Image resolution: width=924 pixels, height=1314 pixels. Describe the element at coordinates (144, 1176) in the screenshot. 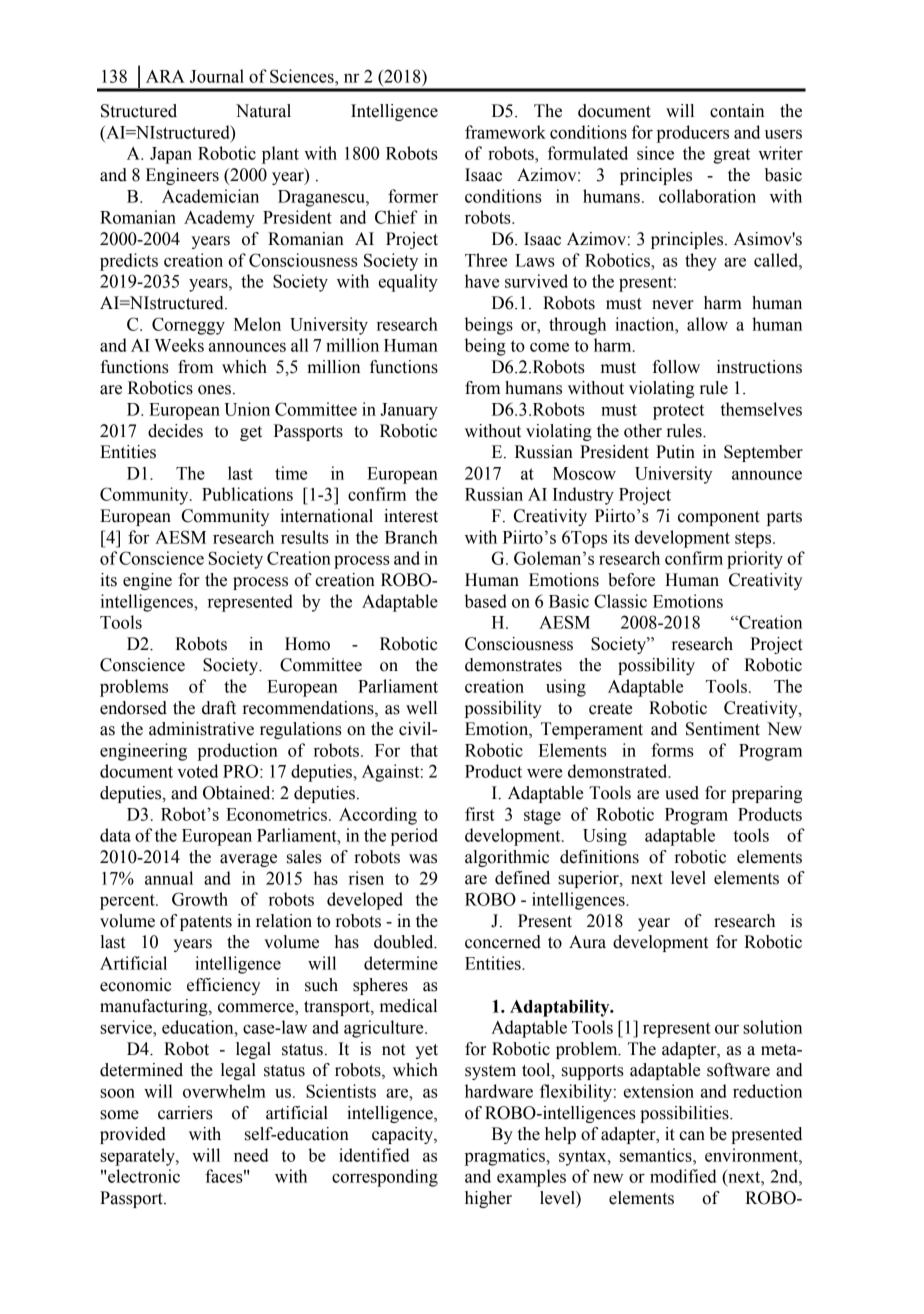

I see `electronic` at that location.
